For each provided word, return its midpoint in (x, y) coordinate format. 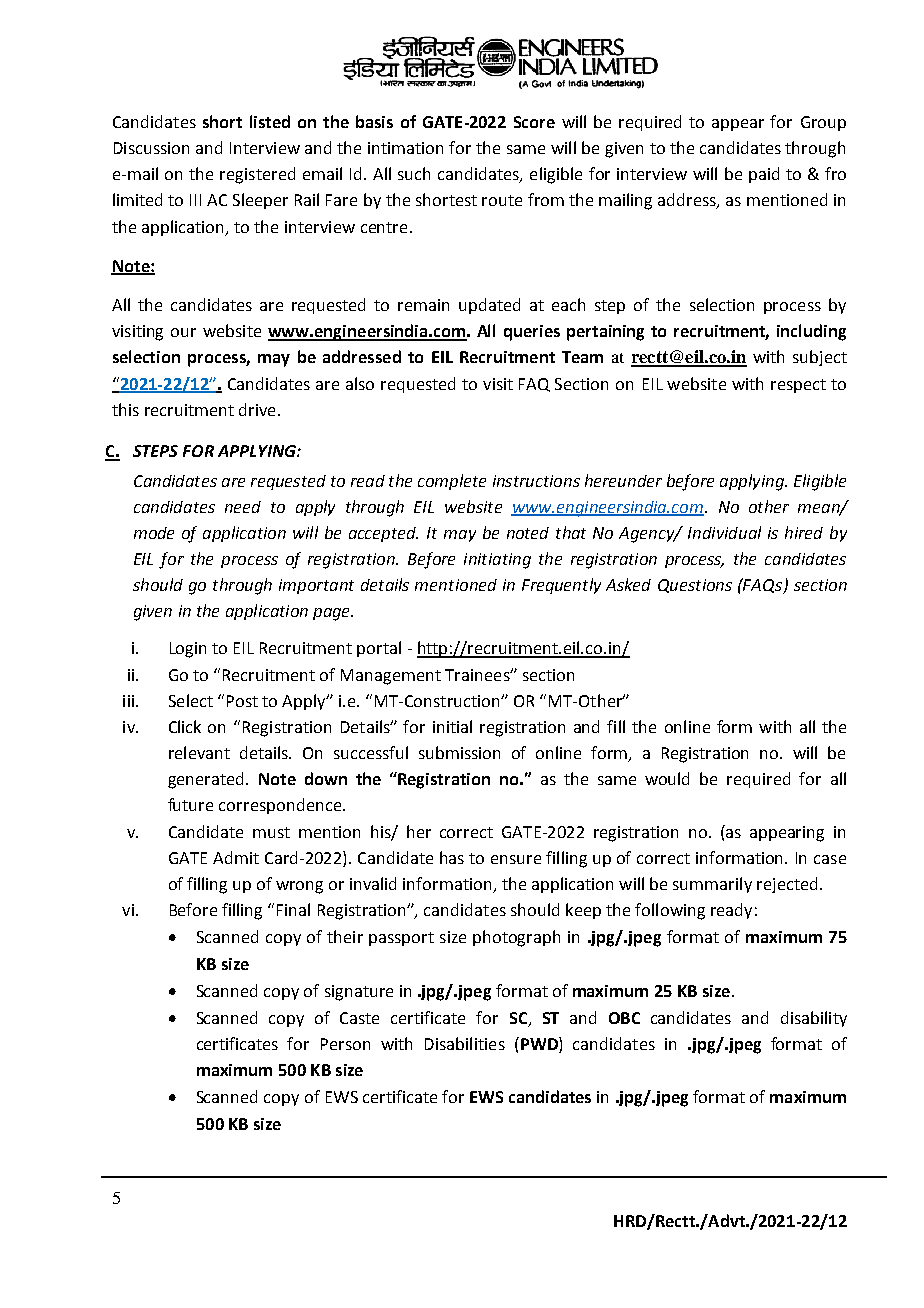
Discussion (151, 148)
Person (345, 1044)
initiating (497, 561)
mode (154, 533)
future (190, 804)
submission (459, 752)
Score (534, 122)
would (667, 778)
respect (798, 386)
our (183, 332)
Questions (695, 586)
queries (532, 333)
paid (764, 175)
